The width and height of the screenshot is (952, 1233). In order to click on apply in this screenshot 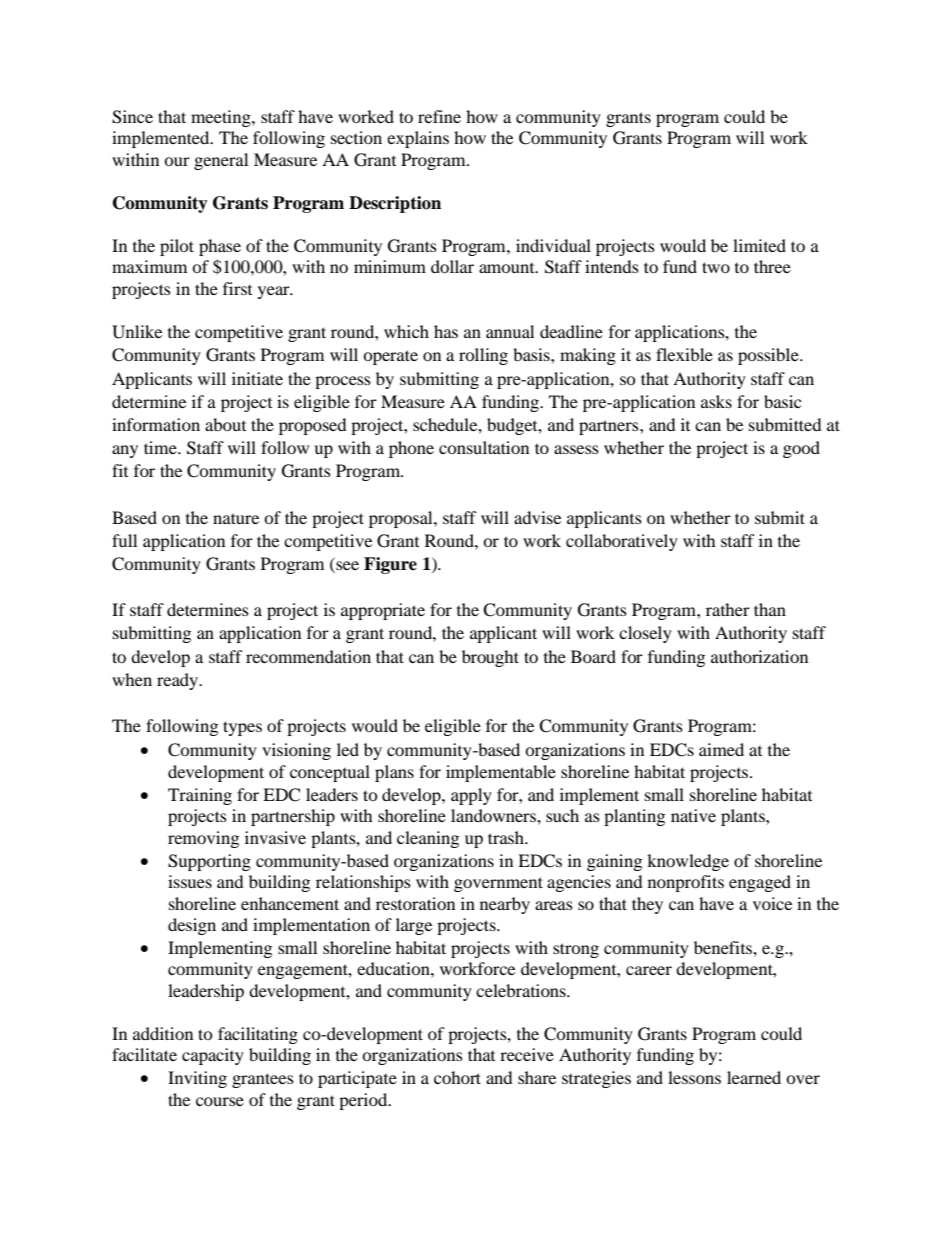, I will do `click(471, 796)`.
